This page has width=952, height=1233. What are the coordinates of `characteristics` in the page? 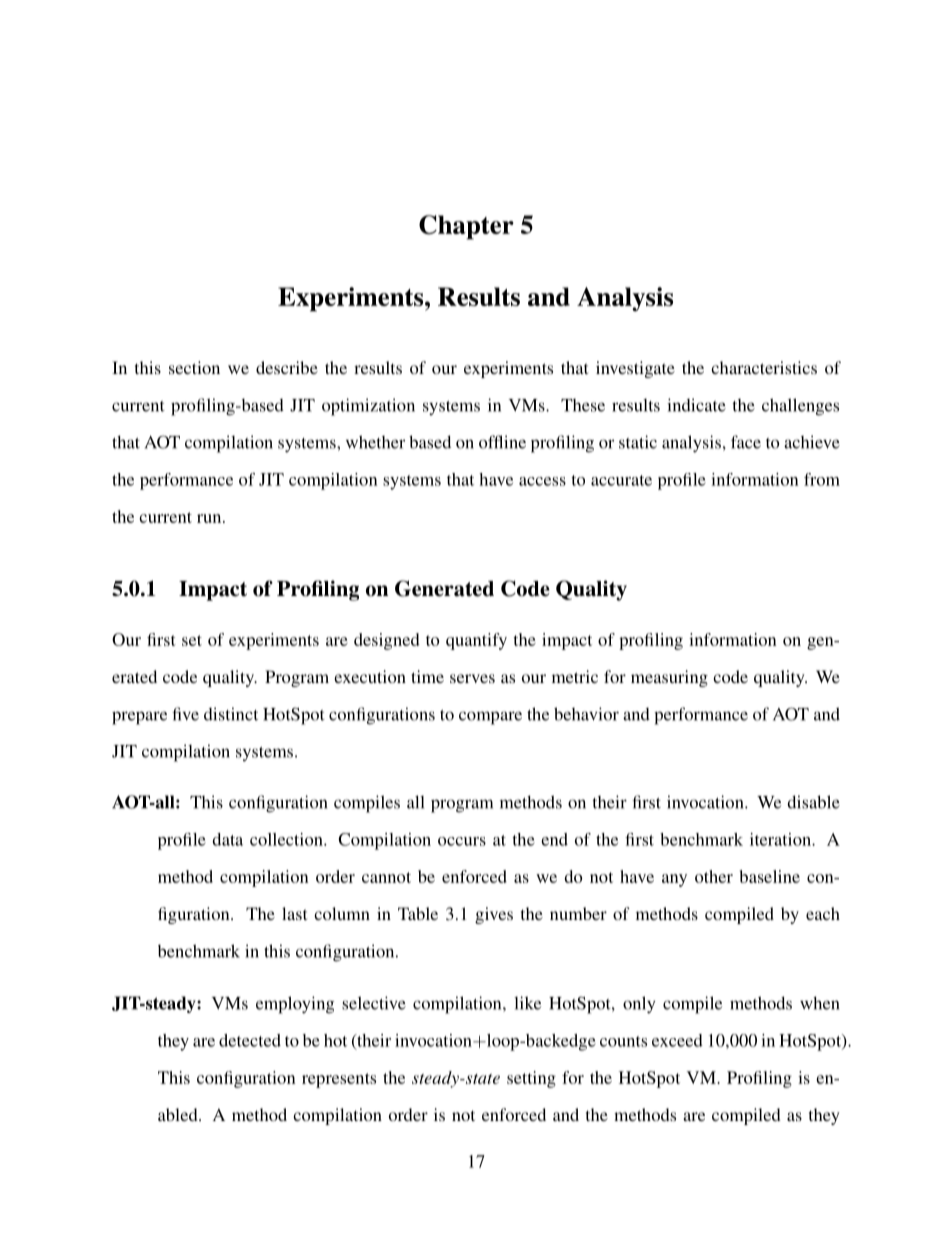 It's located at (764, 367).
